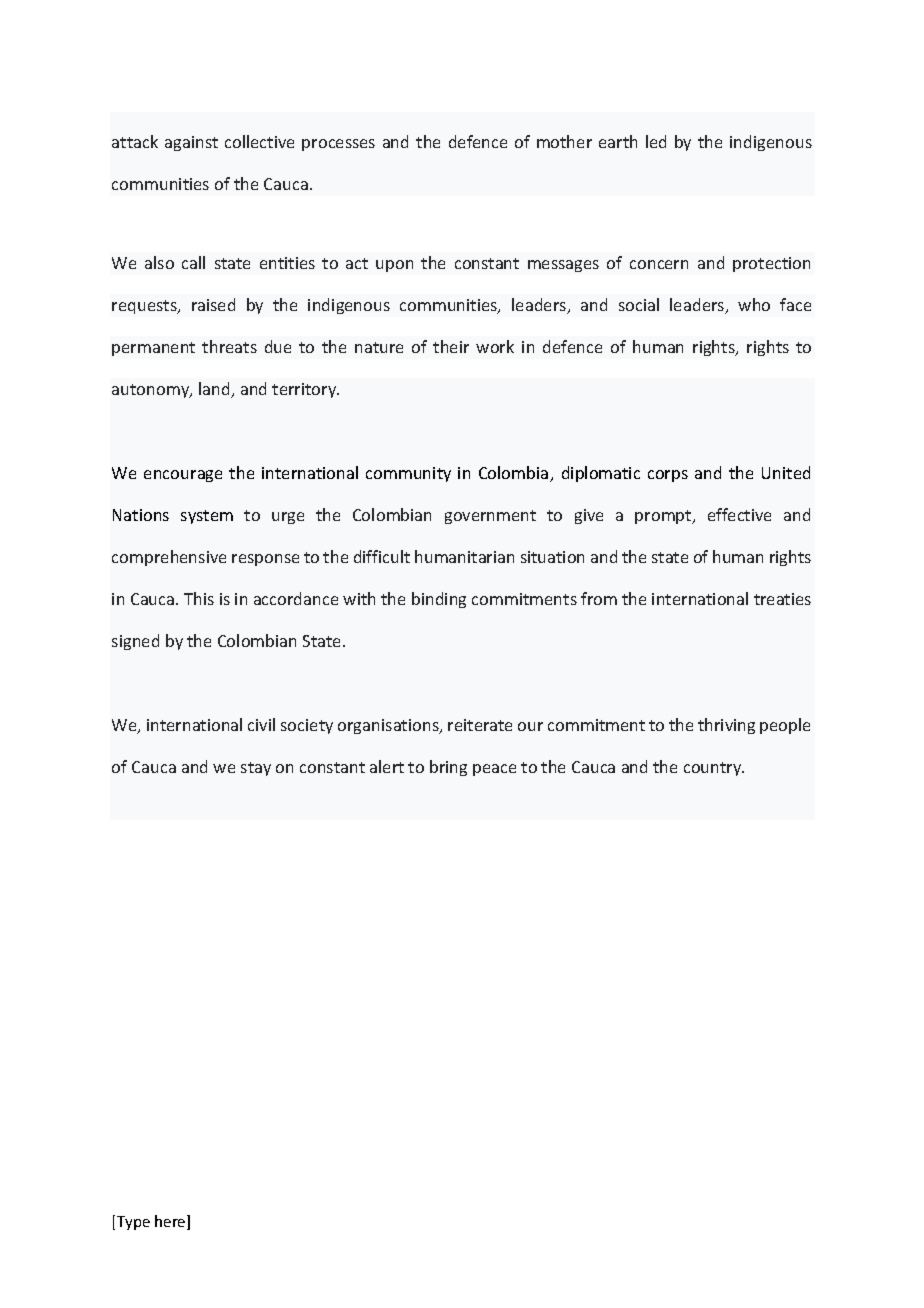  What do you see at coordinates (207, 517) in the screenshot?
I see `system` at bounding box center [207, 517].
